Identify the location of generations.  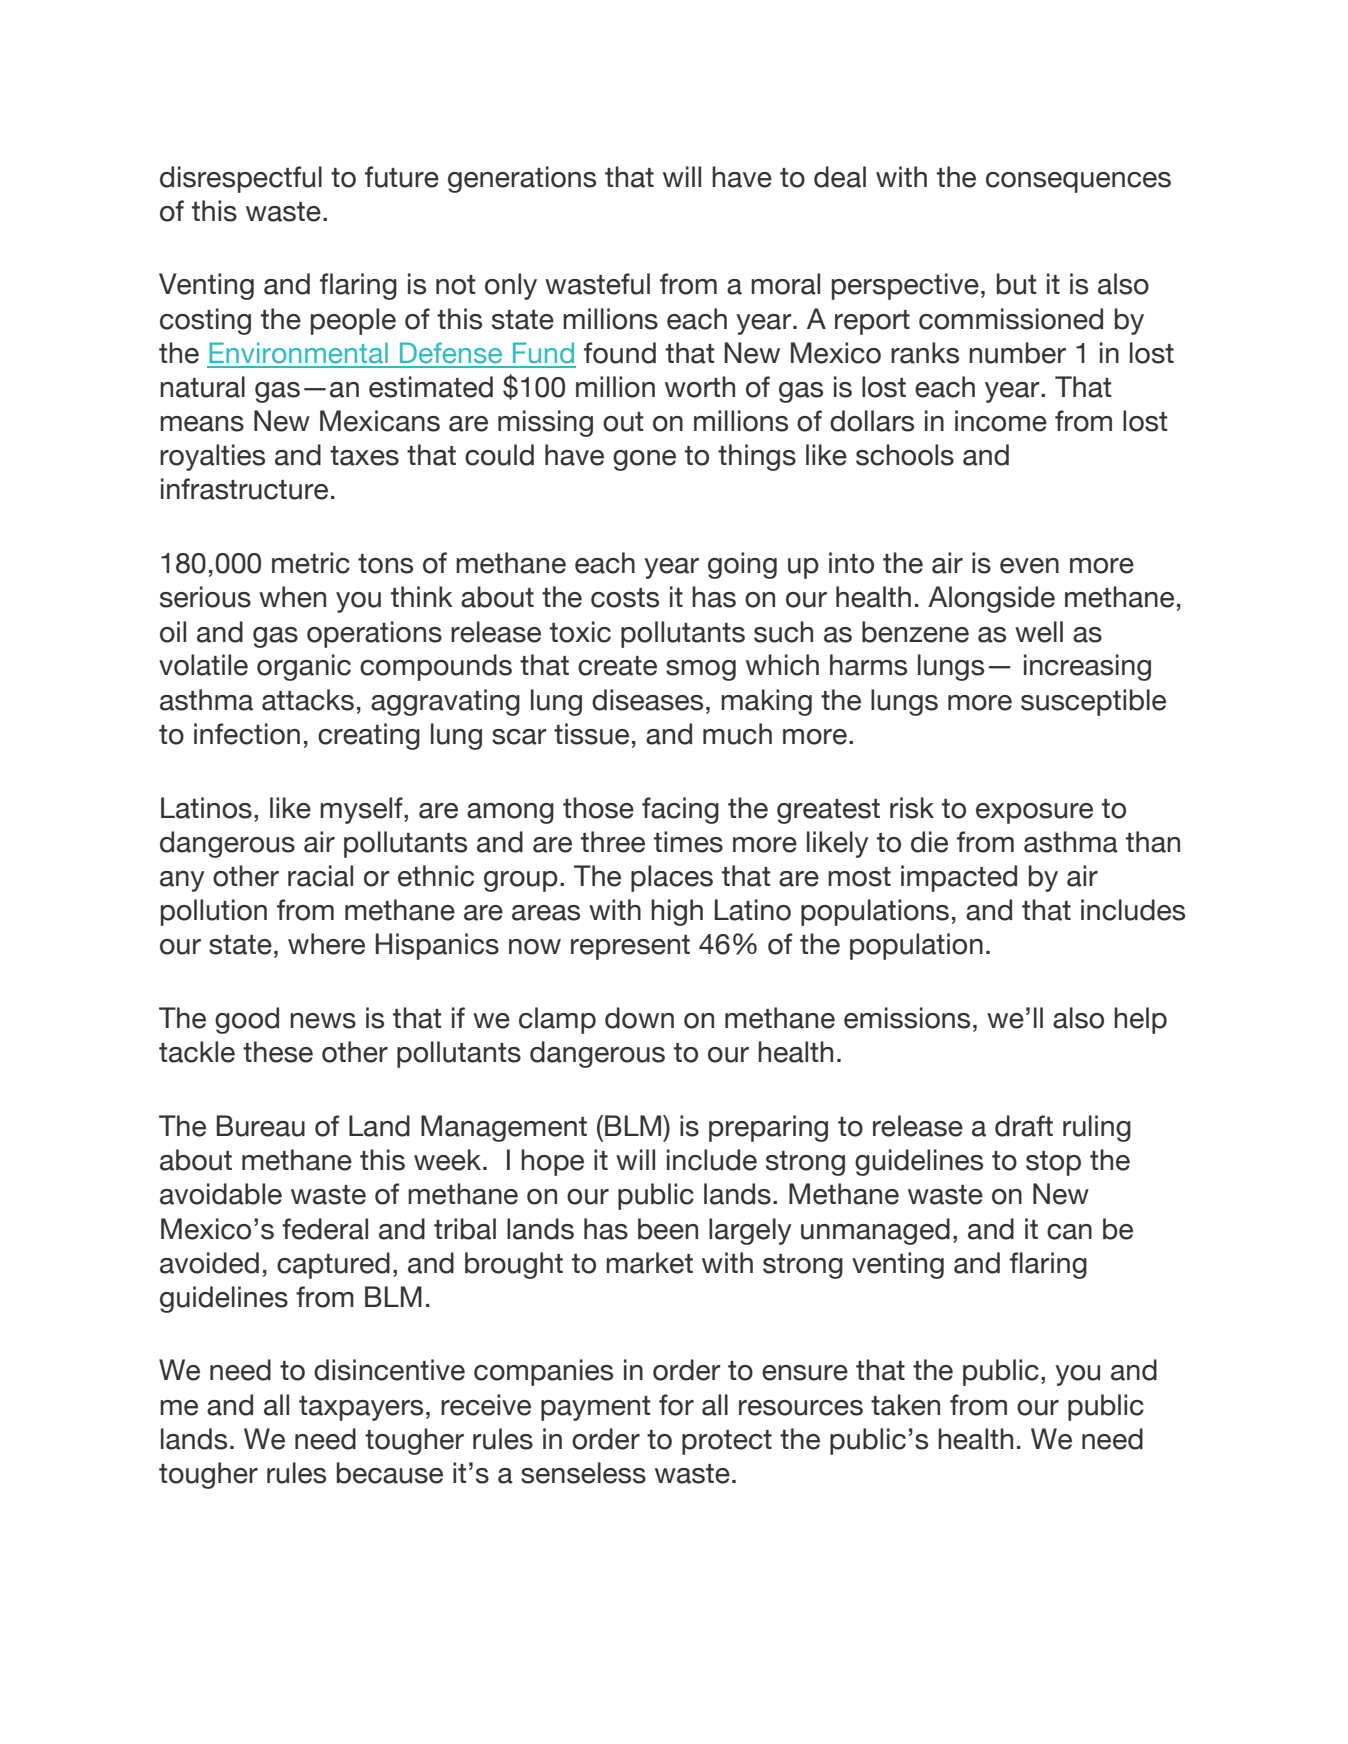
(522, 179).
